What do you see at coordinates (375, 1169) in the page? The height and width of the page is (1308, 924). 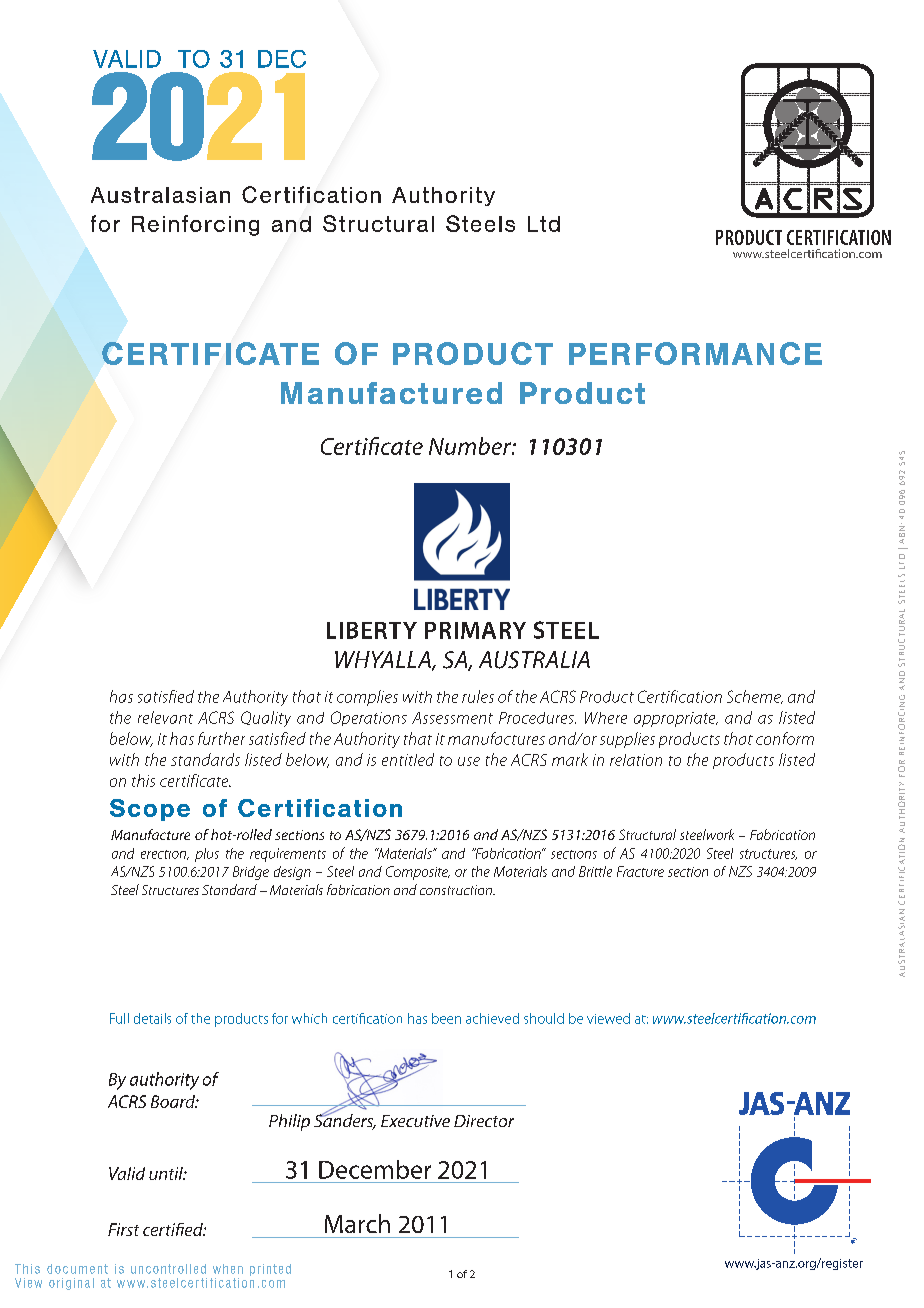 I see `December` at bounding box center [375, 1169].
